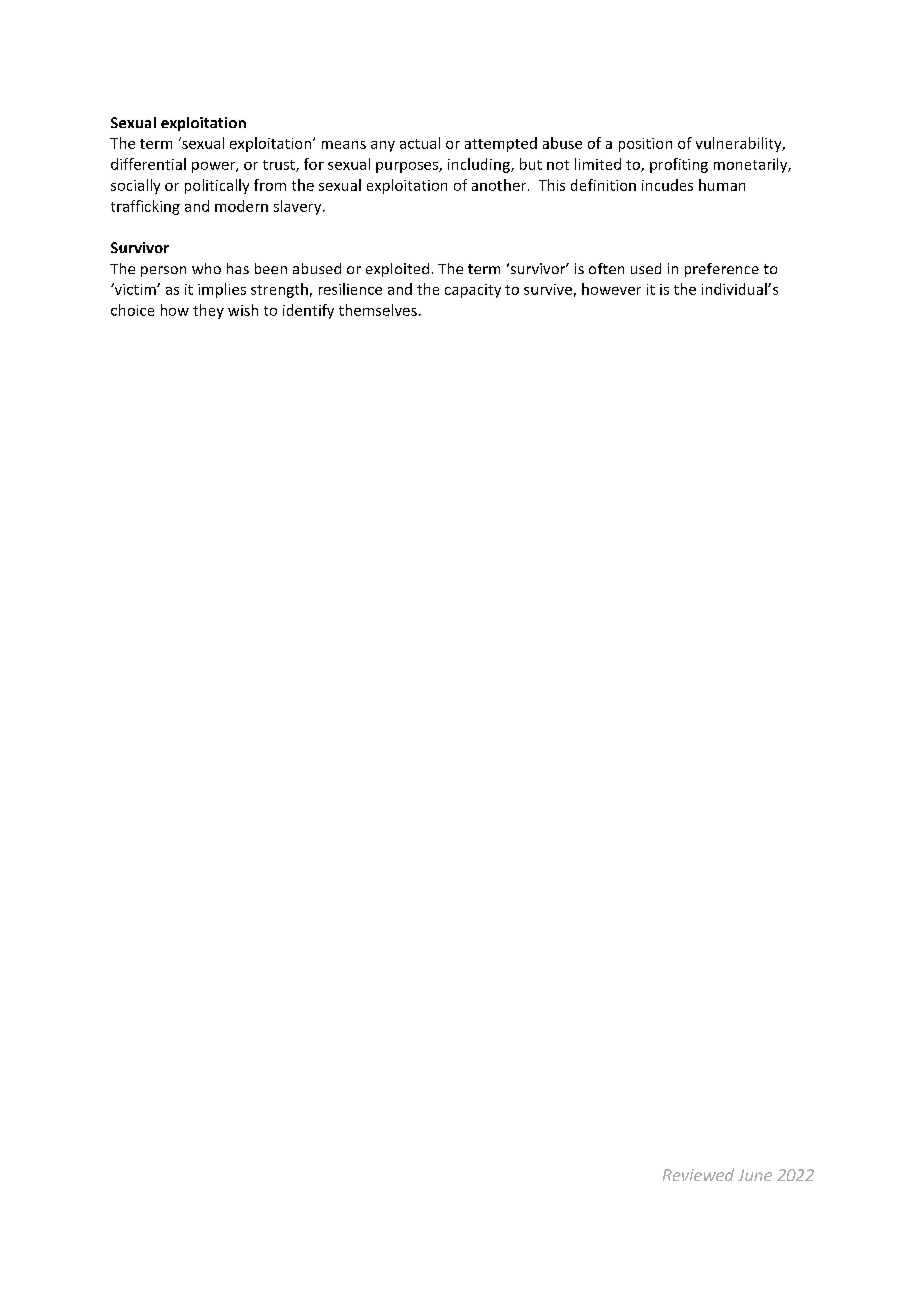 The image size is (924, 1308). Describe the element at coordinates (217, 186) in the page. I see `politically` at that location.
